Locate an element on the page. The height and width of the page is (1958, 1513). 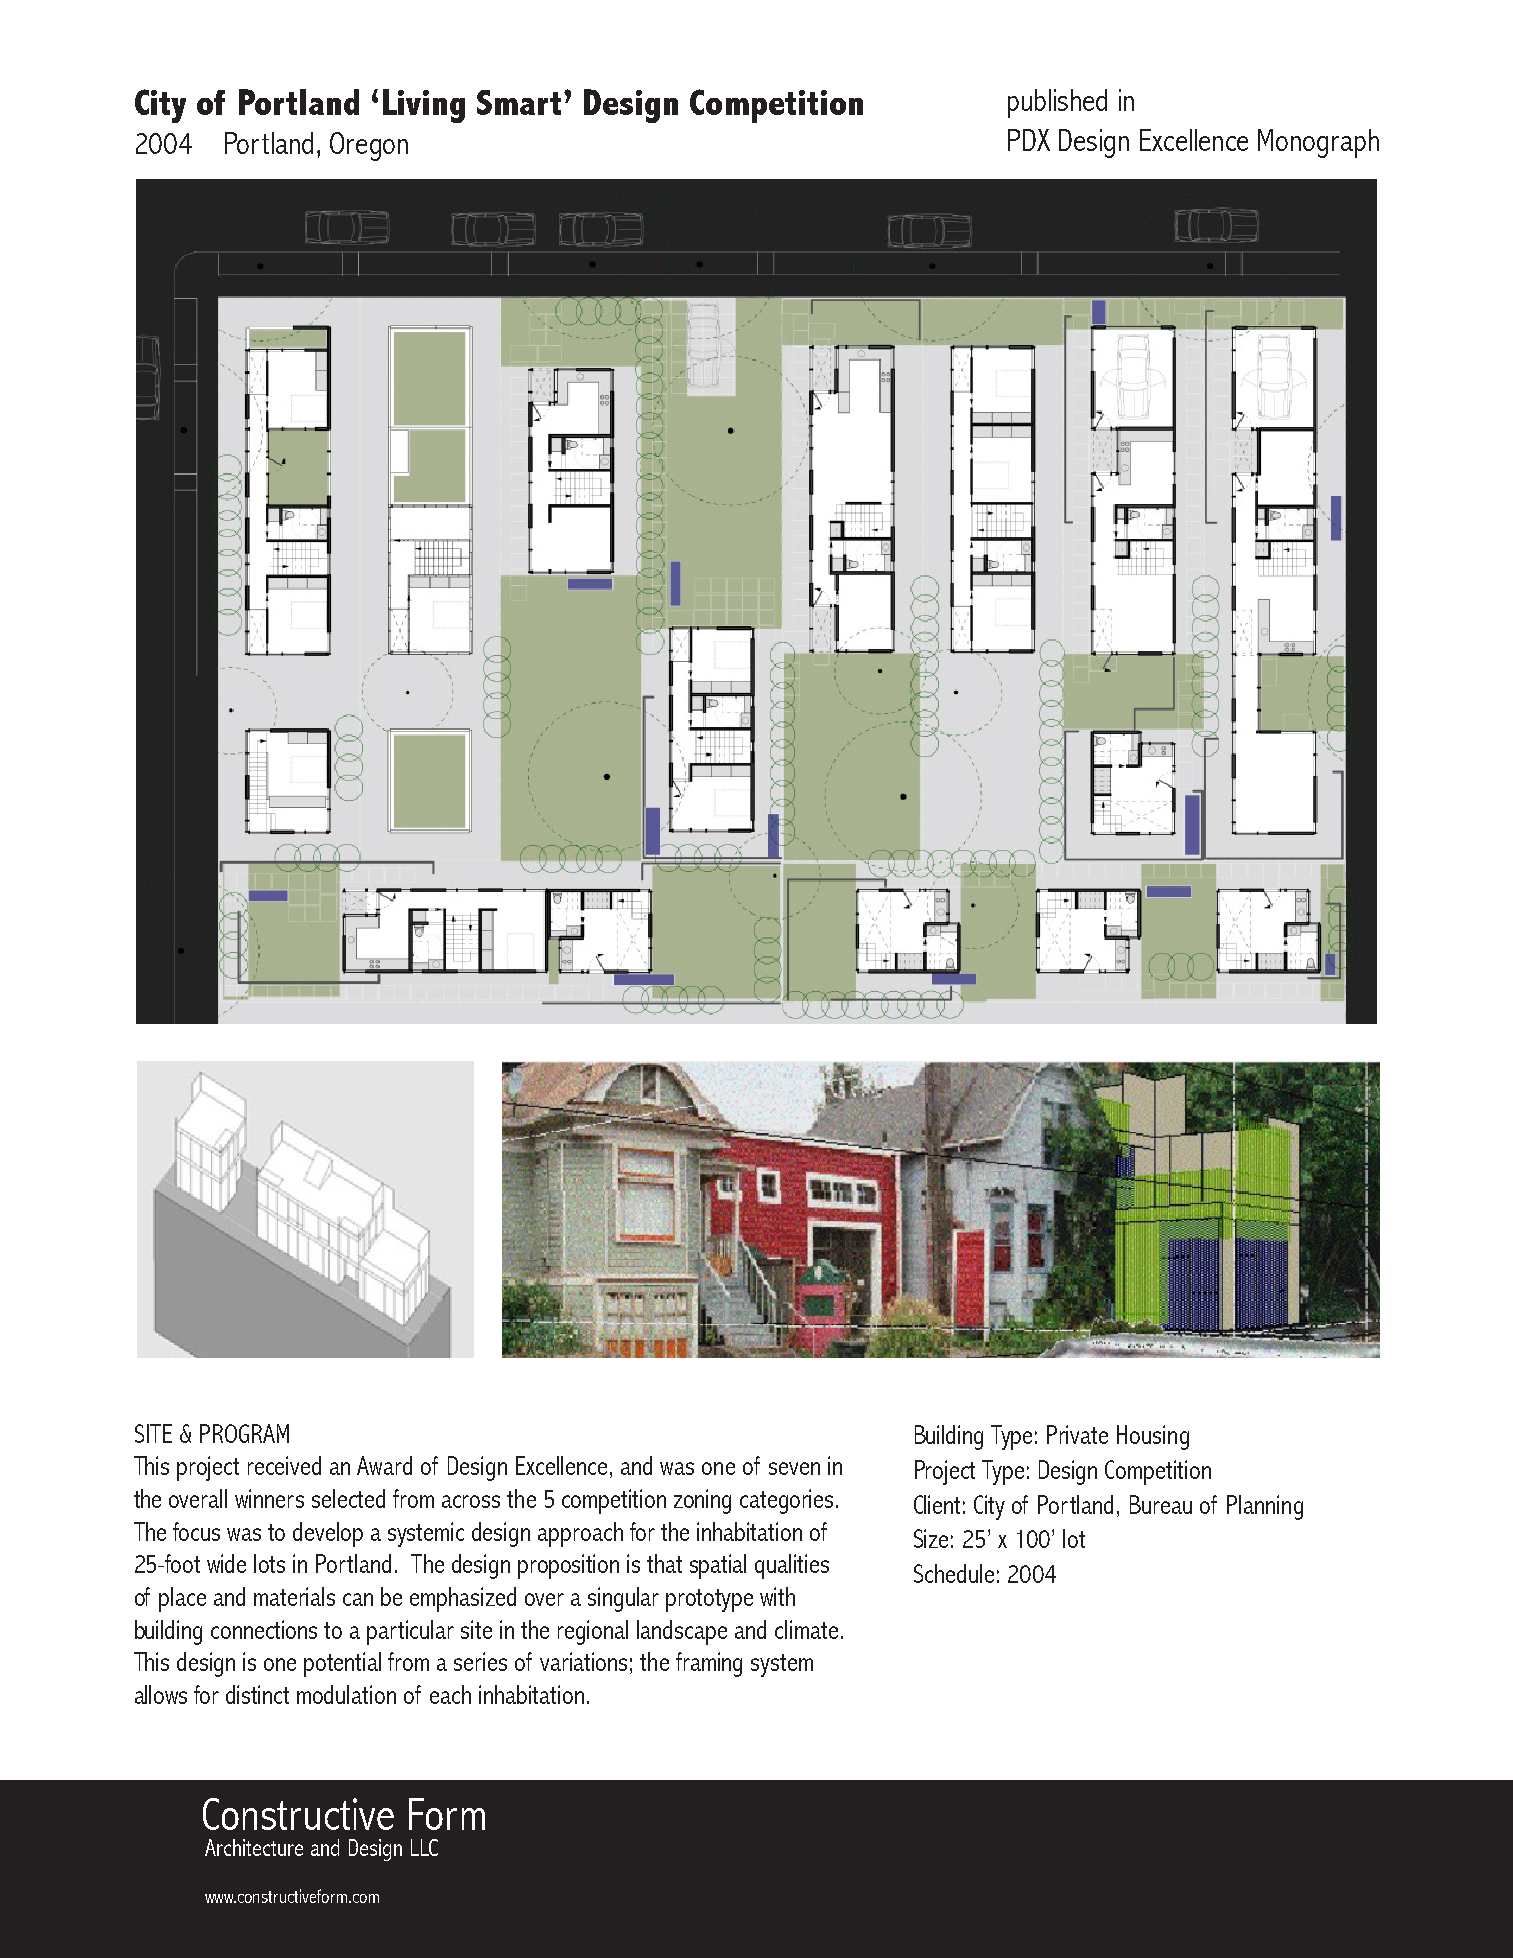
Oregon is located at coordinates (369, 146).
